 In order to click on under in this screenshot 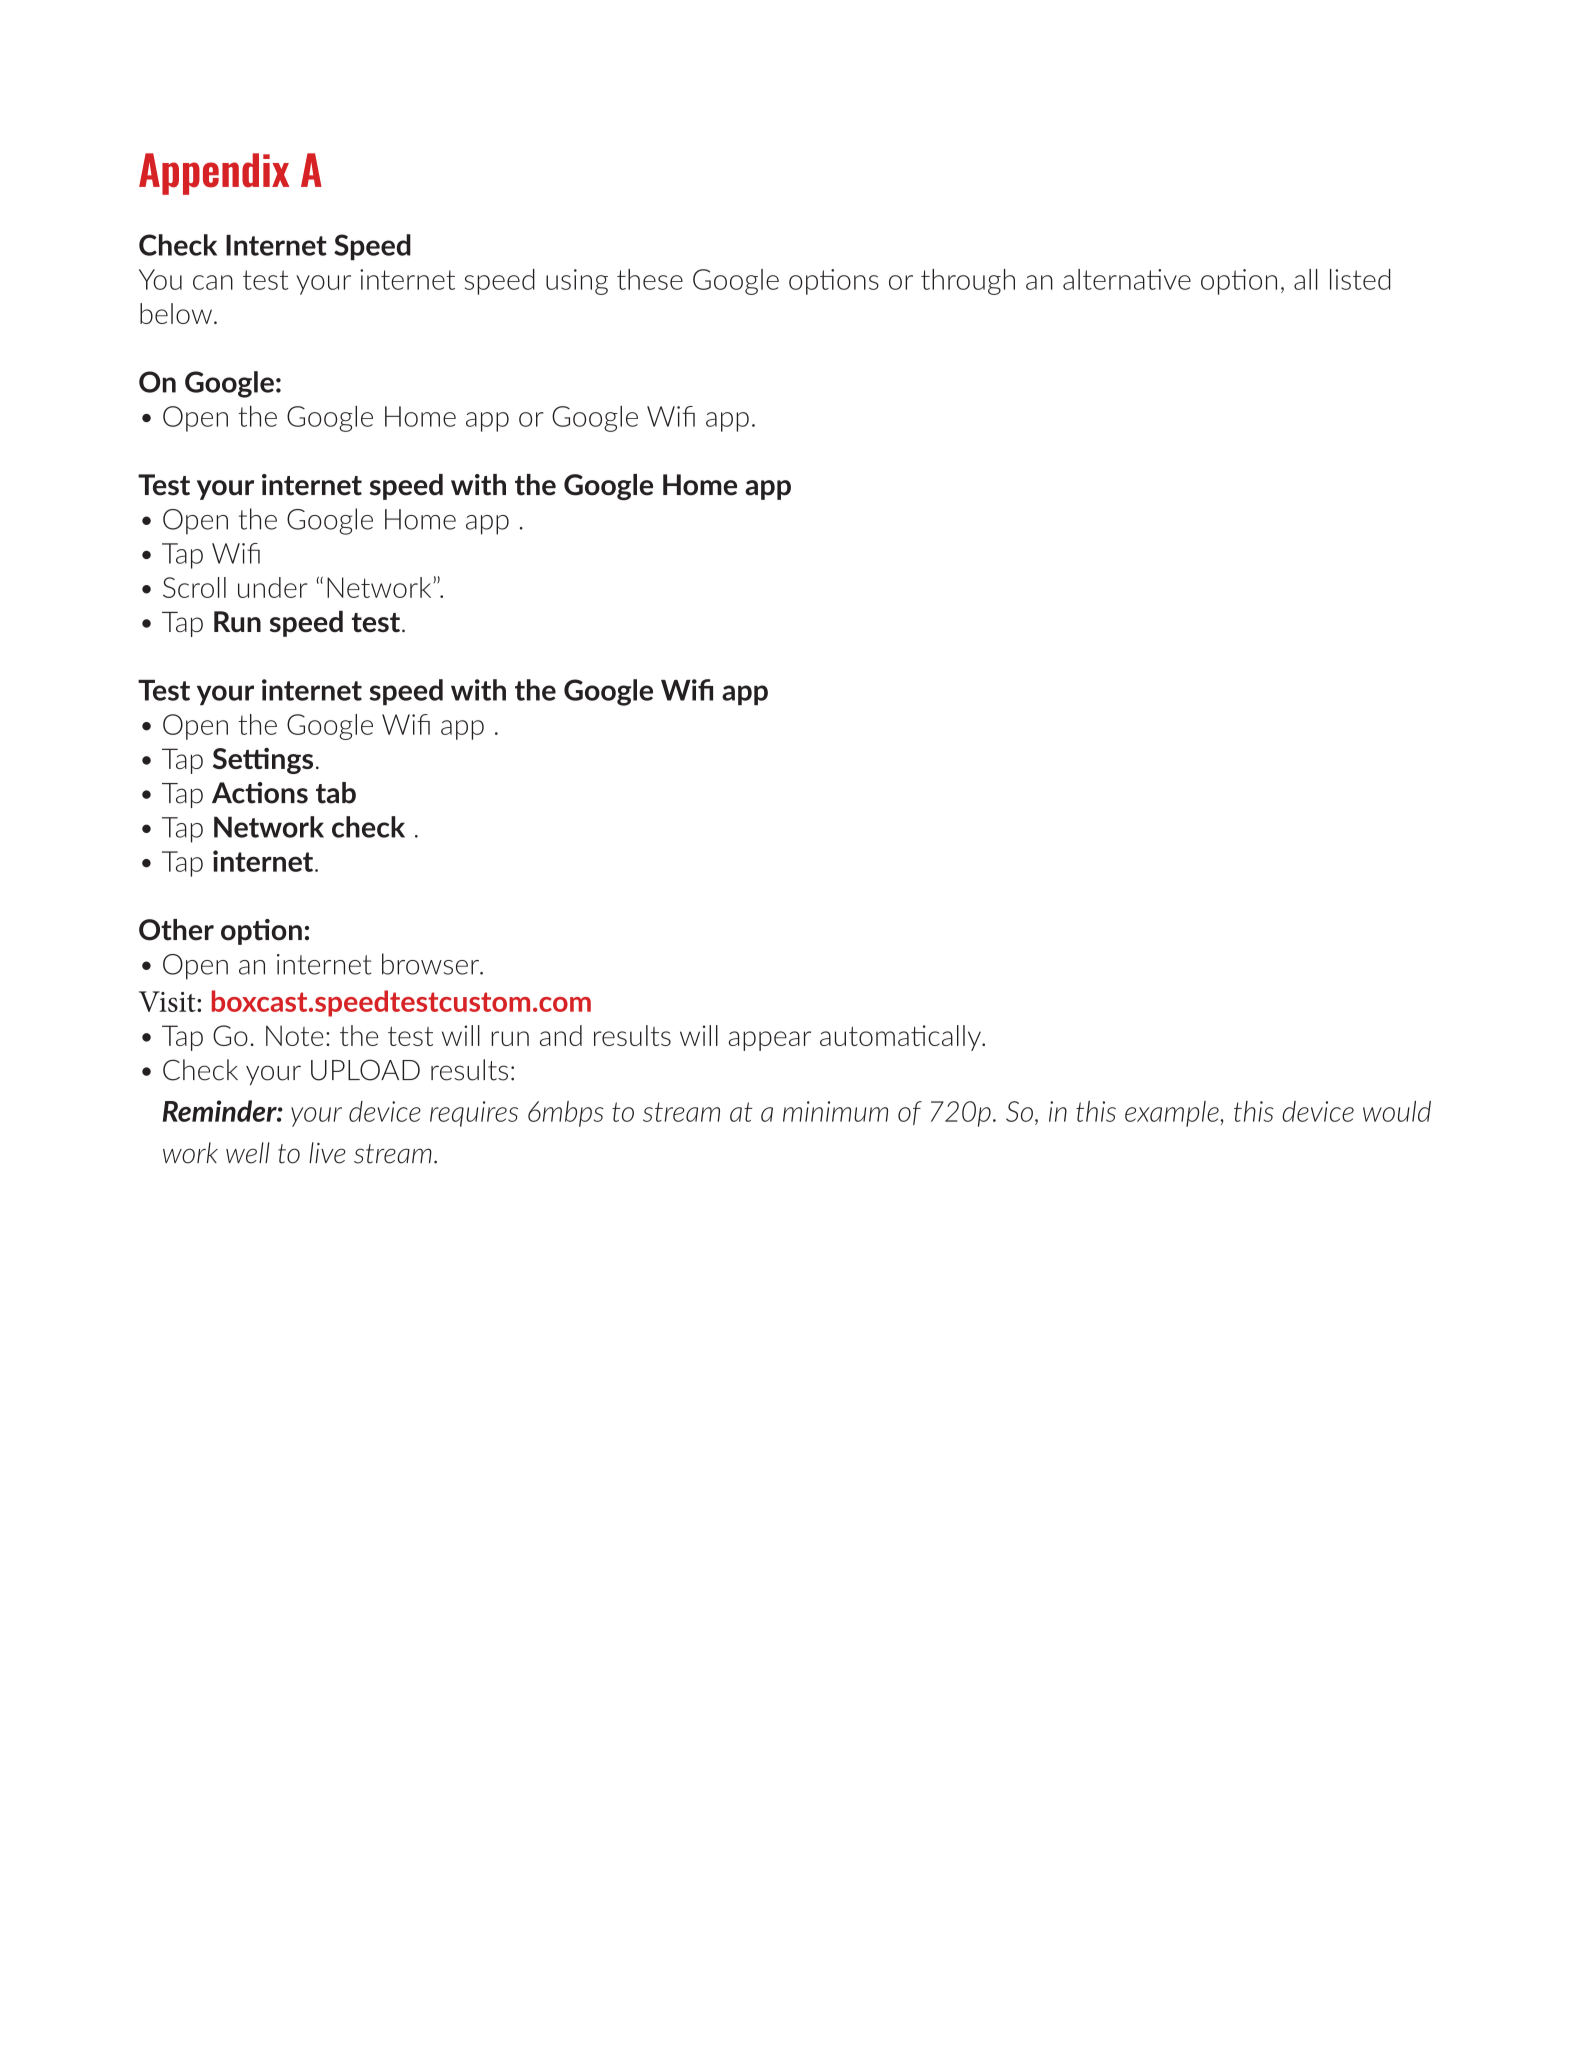, I will do `click(273, 587)`.
